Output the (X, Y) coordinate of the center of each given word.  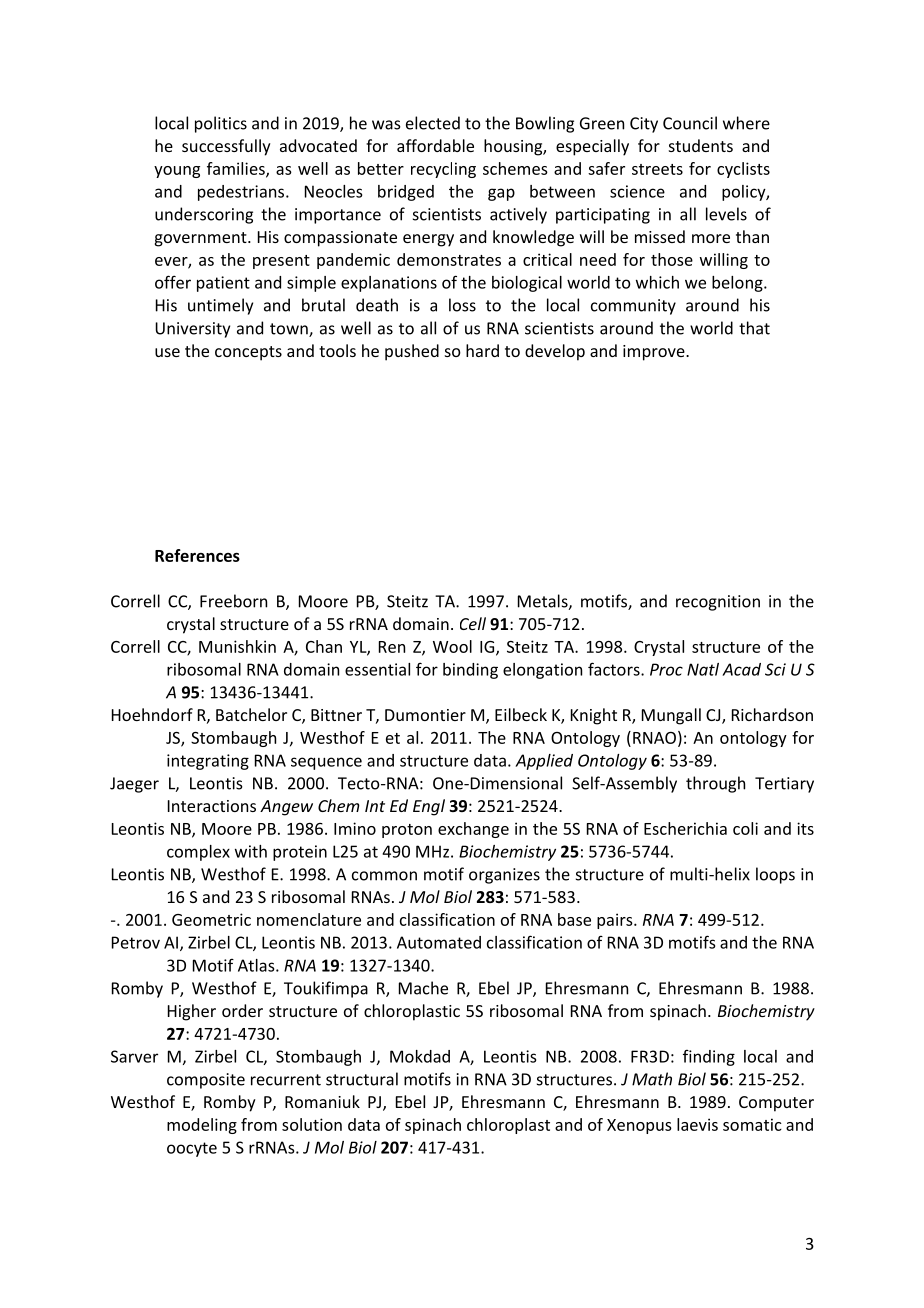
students (701, 145)
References (197, 555)
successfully (226, 147)
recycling (443, 170)
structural (362, 1079)
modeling (202, 1126)
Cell (473, 623)
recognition (718, 603)
